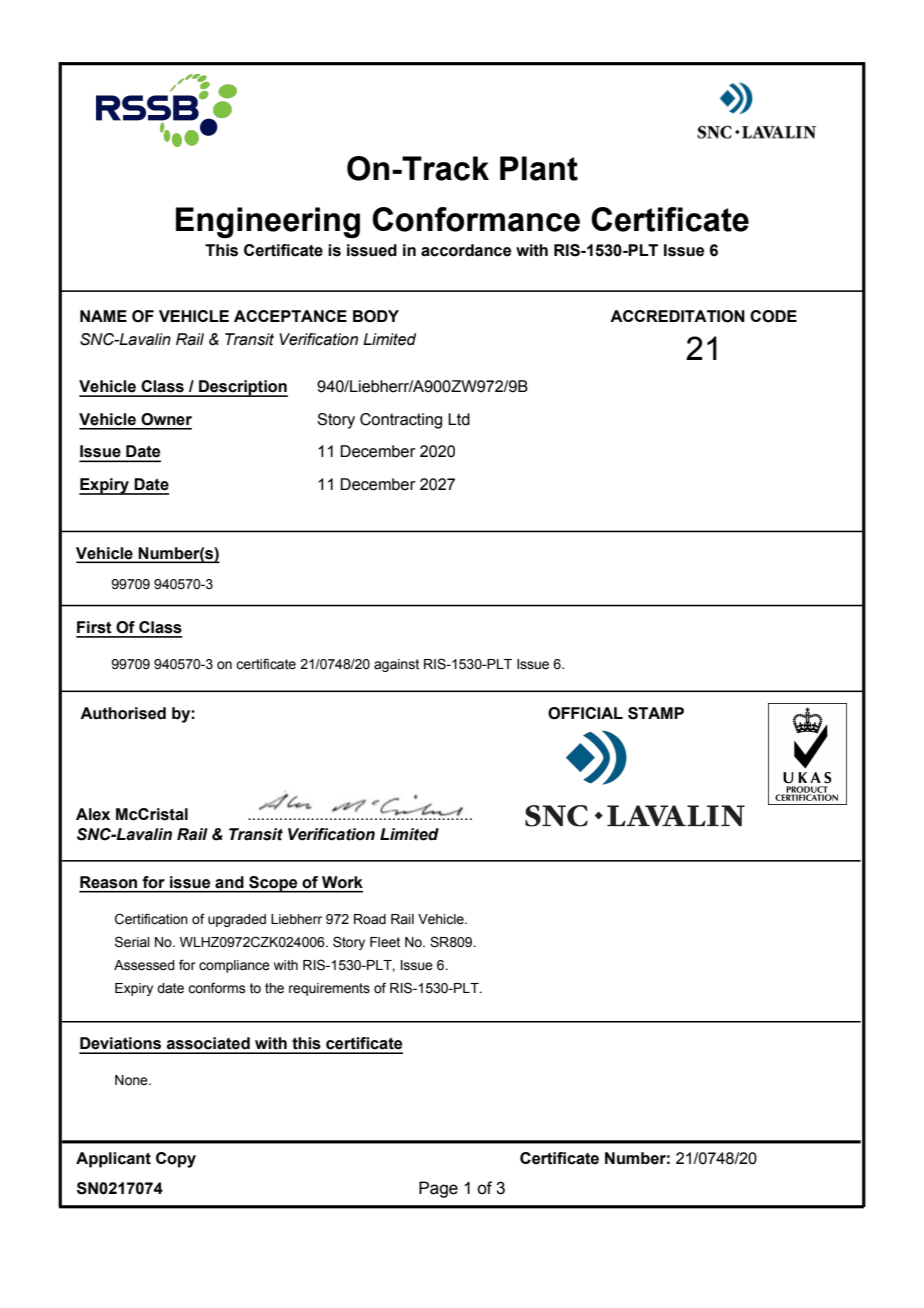 The image size is (924, 1308). Describe the element at coordinates (396, 665) in the image. I see `against` at that location.
